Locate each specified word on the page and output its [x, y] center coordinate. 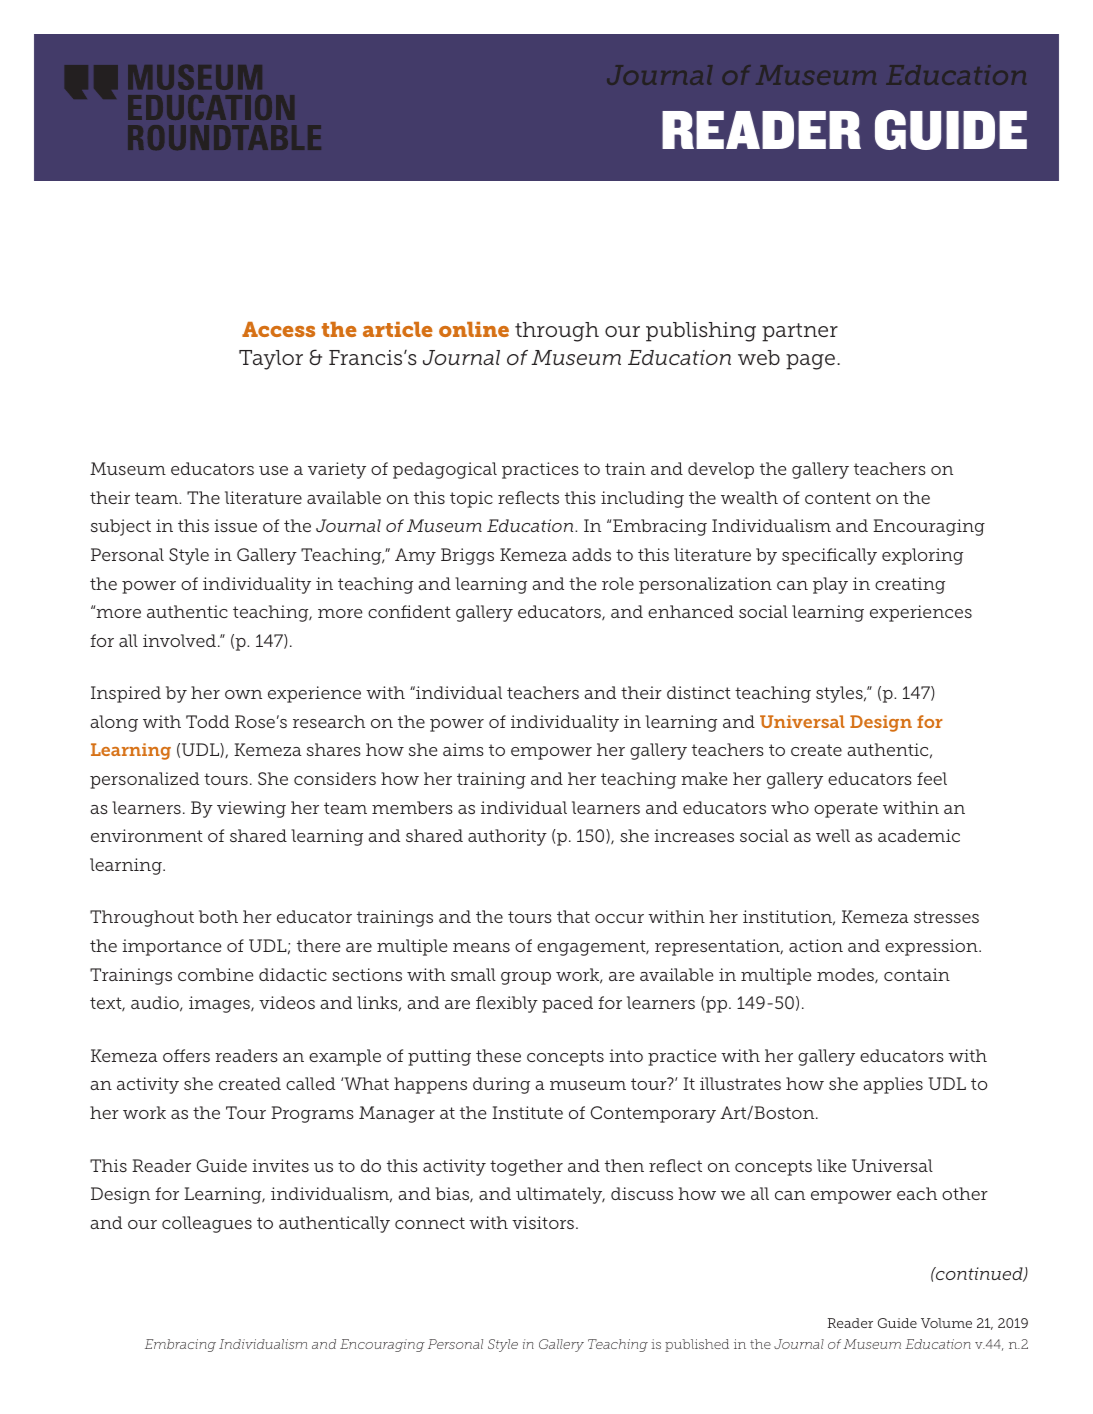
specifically [829, 556]
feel [932, 778]
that [573, 916]
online [474, 329]
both [218, 916]
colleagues [207, 1224]
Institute [527, 1112]
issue [235, 525]
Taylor [271, 360]
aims [463, 749]
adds [591, 554]
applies [893, 1085]
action [816, 945]
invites [280, 1165]
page [812, 362]
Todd [207, 721]
